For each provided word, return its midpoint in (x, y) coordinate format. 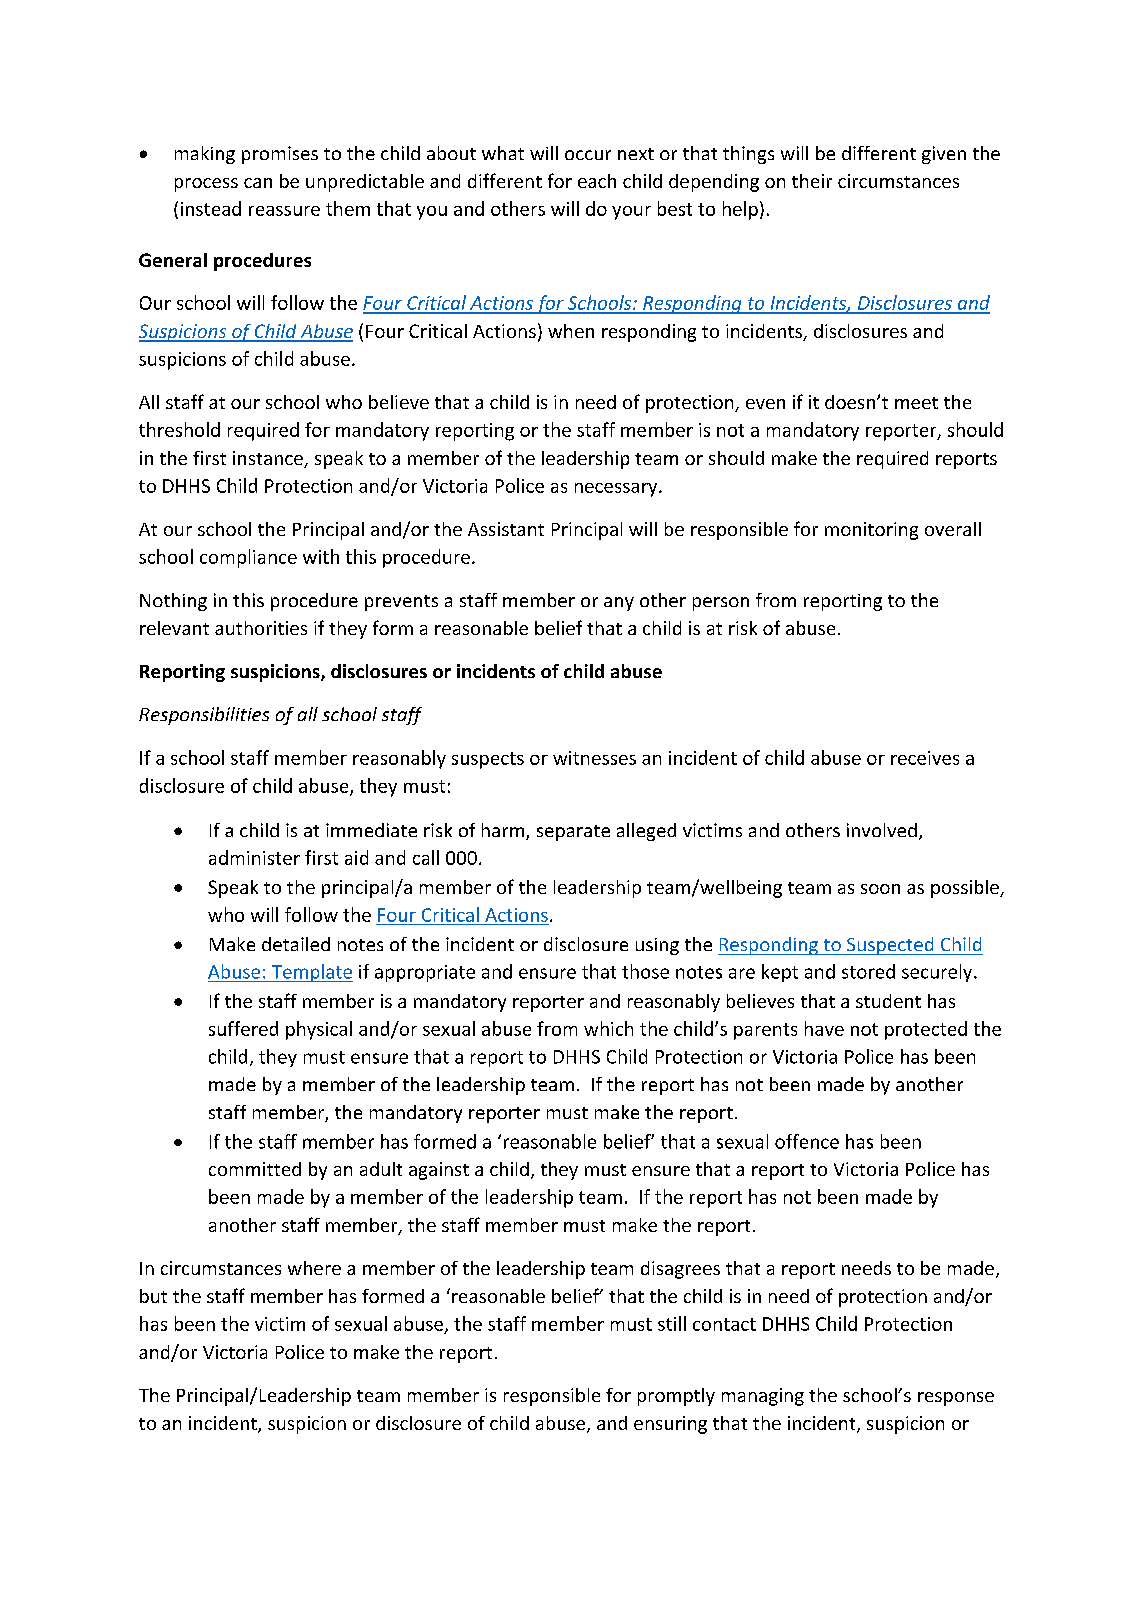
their (812, 181)
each (597, 181)
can (258, 183)
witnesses (594, 758)
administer (254, 857)
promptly (676, 1397)
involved (882, 830)
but (153, 1296)
